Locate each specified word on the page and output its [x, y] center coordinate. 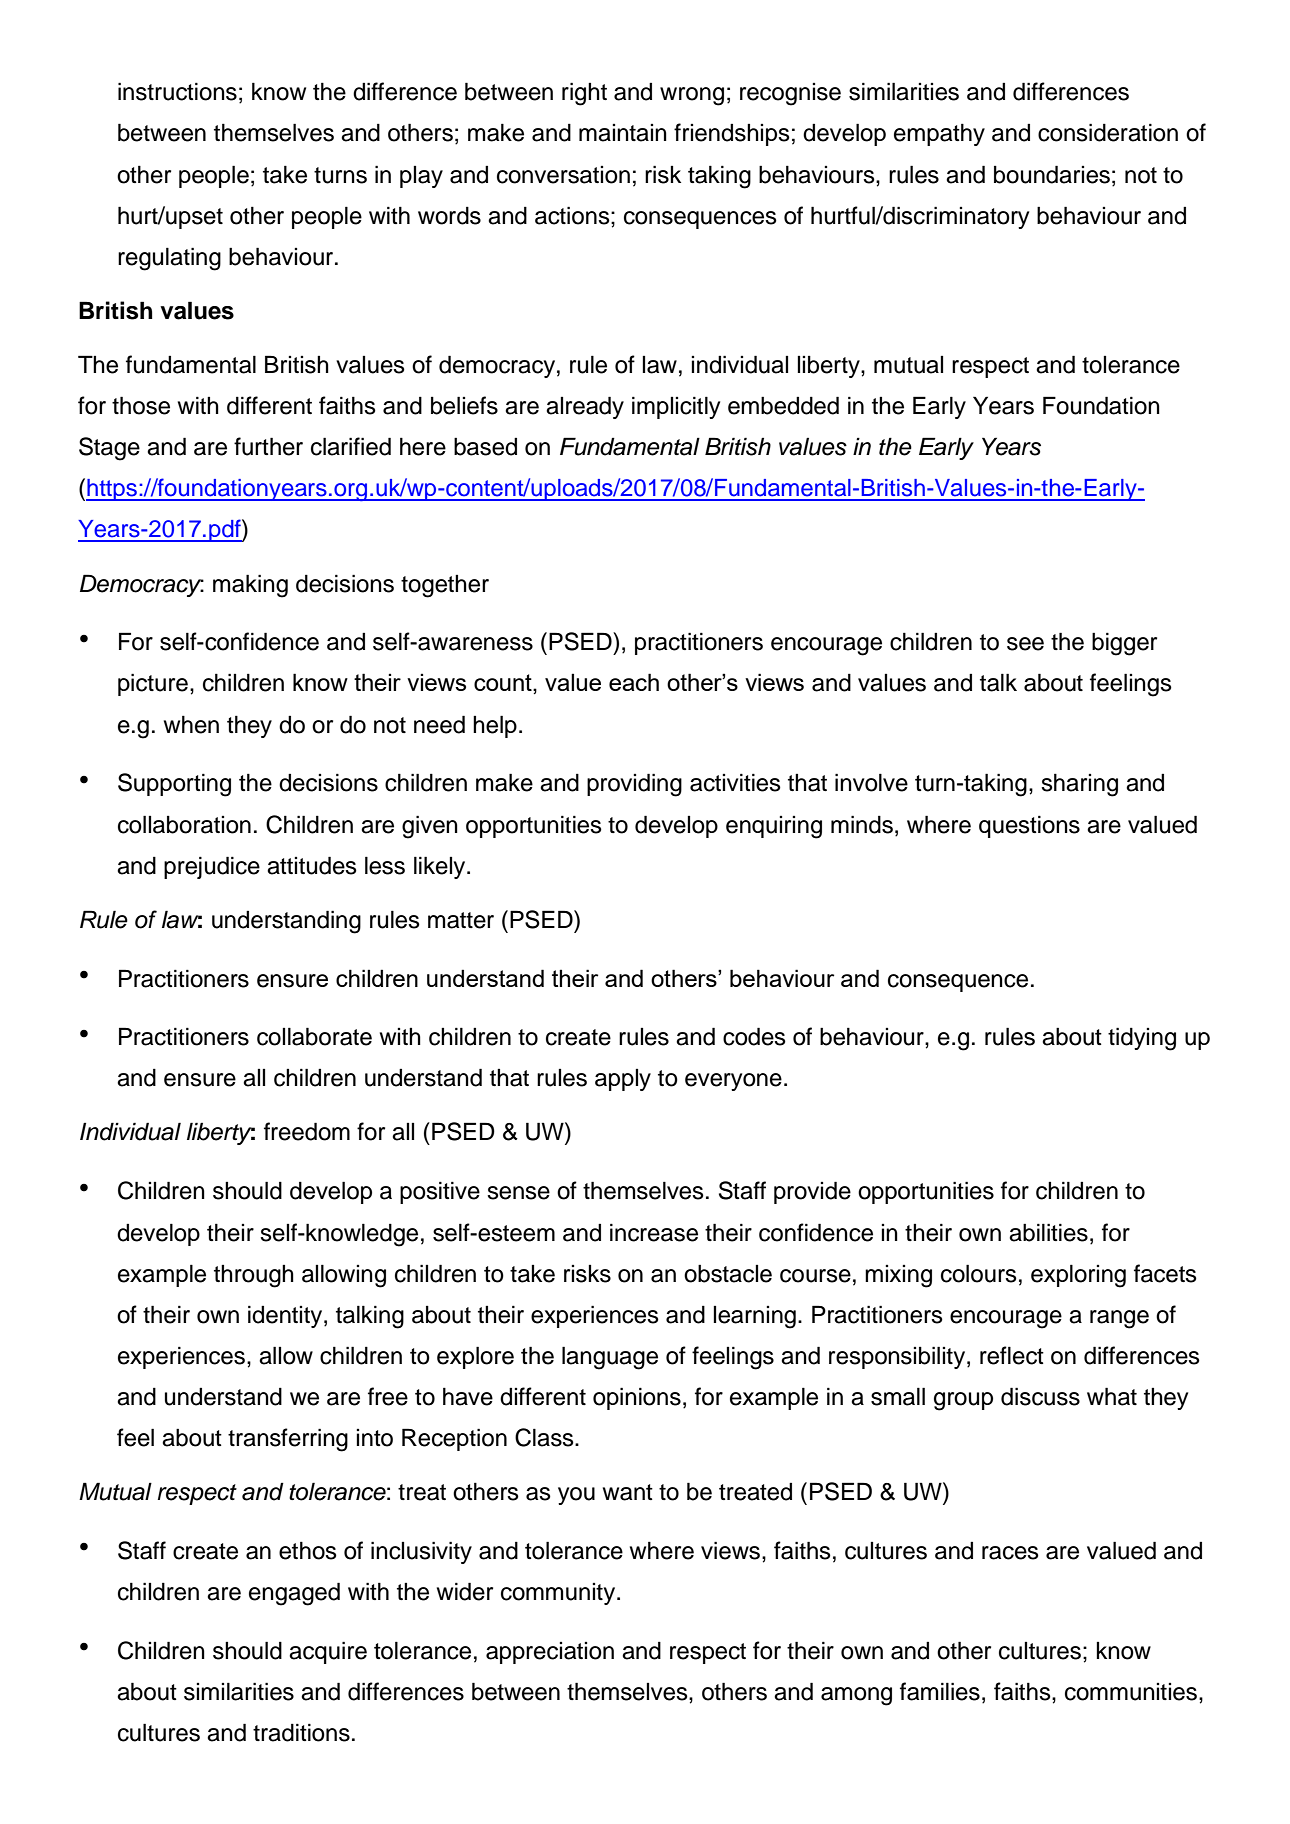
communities [1131, 1692]
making [250, 586]
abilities [1048, 1232]
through [254, 1276]
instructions [177, 91]
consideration [1108, 132]
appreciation [550, 1653]
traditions [301, 1732]
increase [654, 1232]
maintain [623, 133]
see [1025, 644]
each [634, 682]
